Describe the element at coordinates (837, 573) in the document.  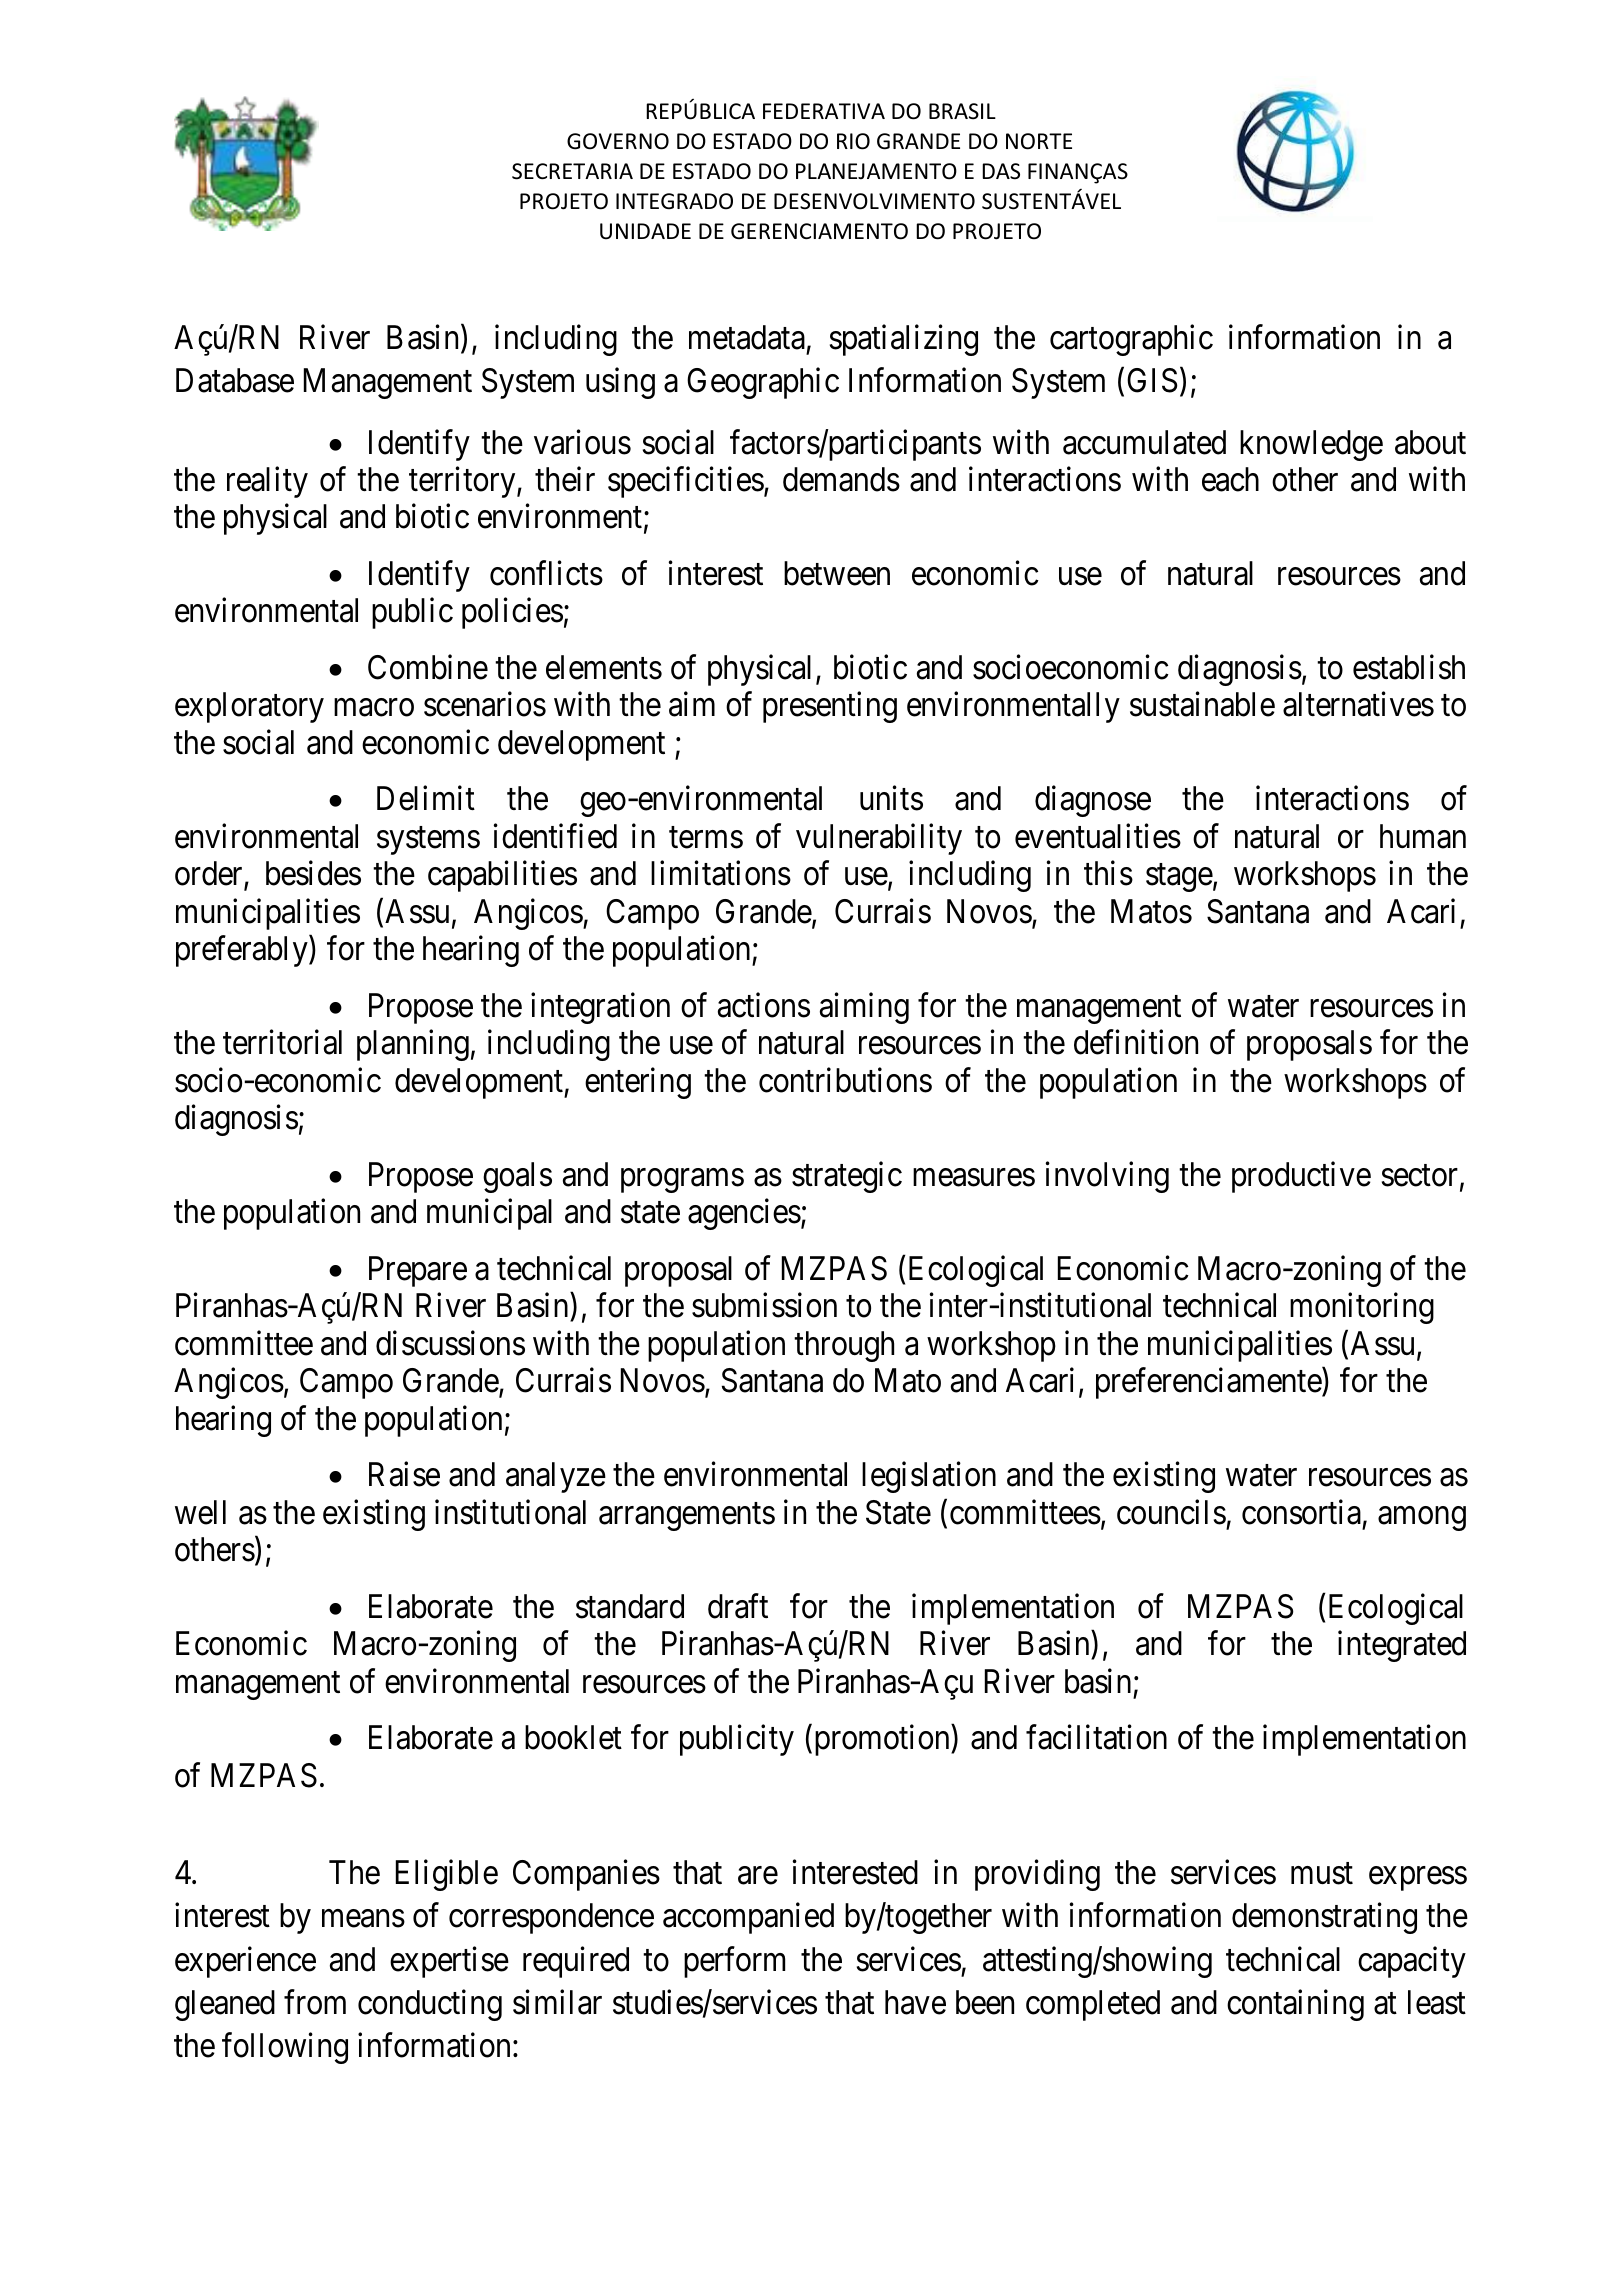
I see `between` at that location.
